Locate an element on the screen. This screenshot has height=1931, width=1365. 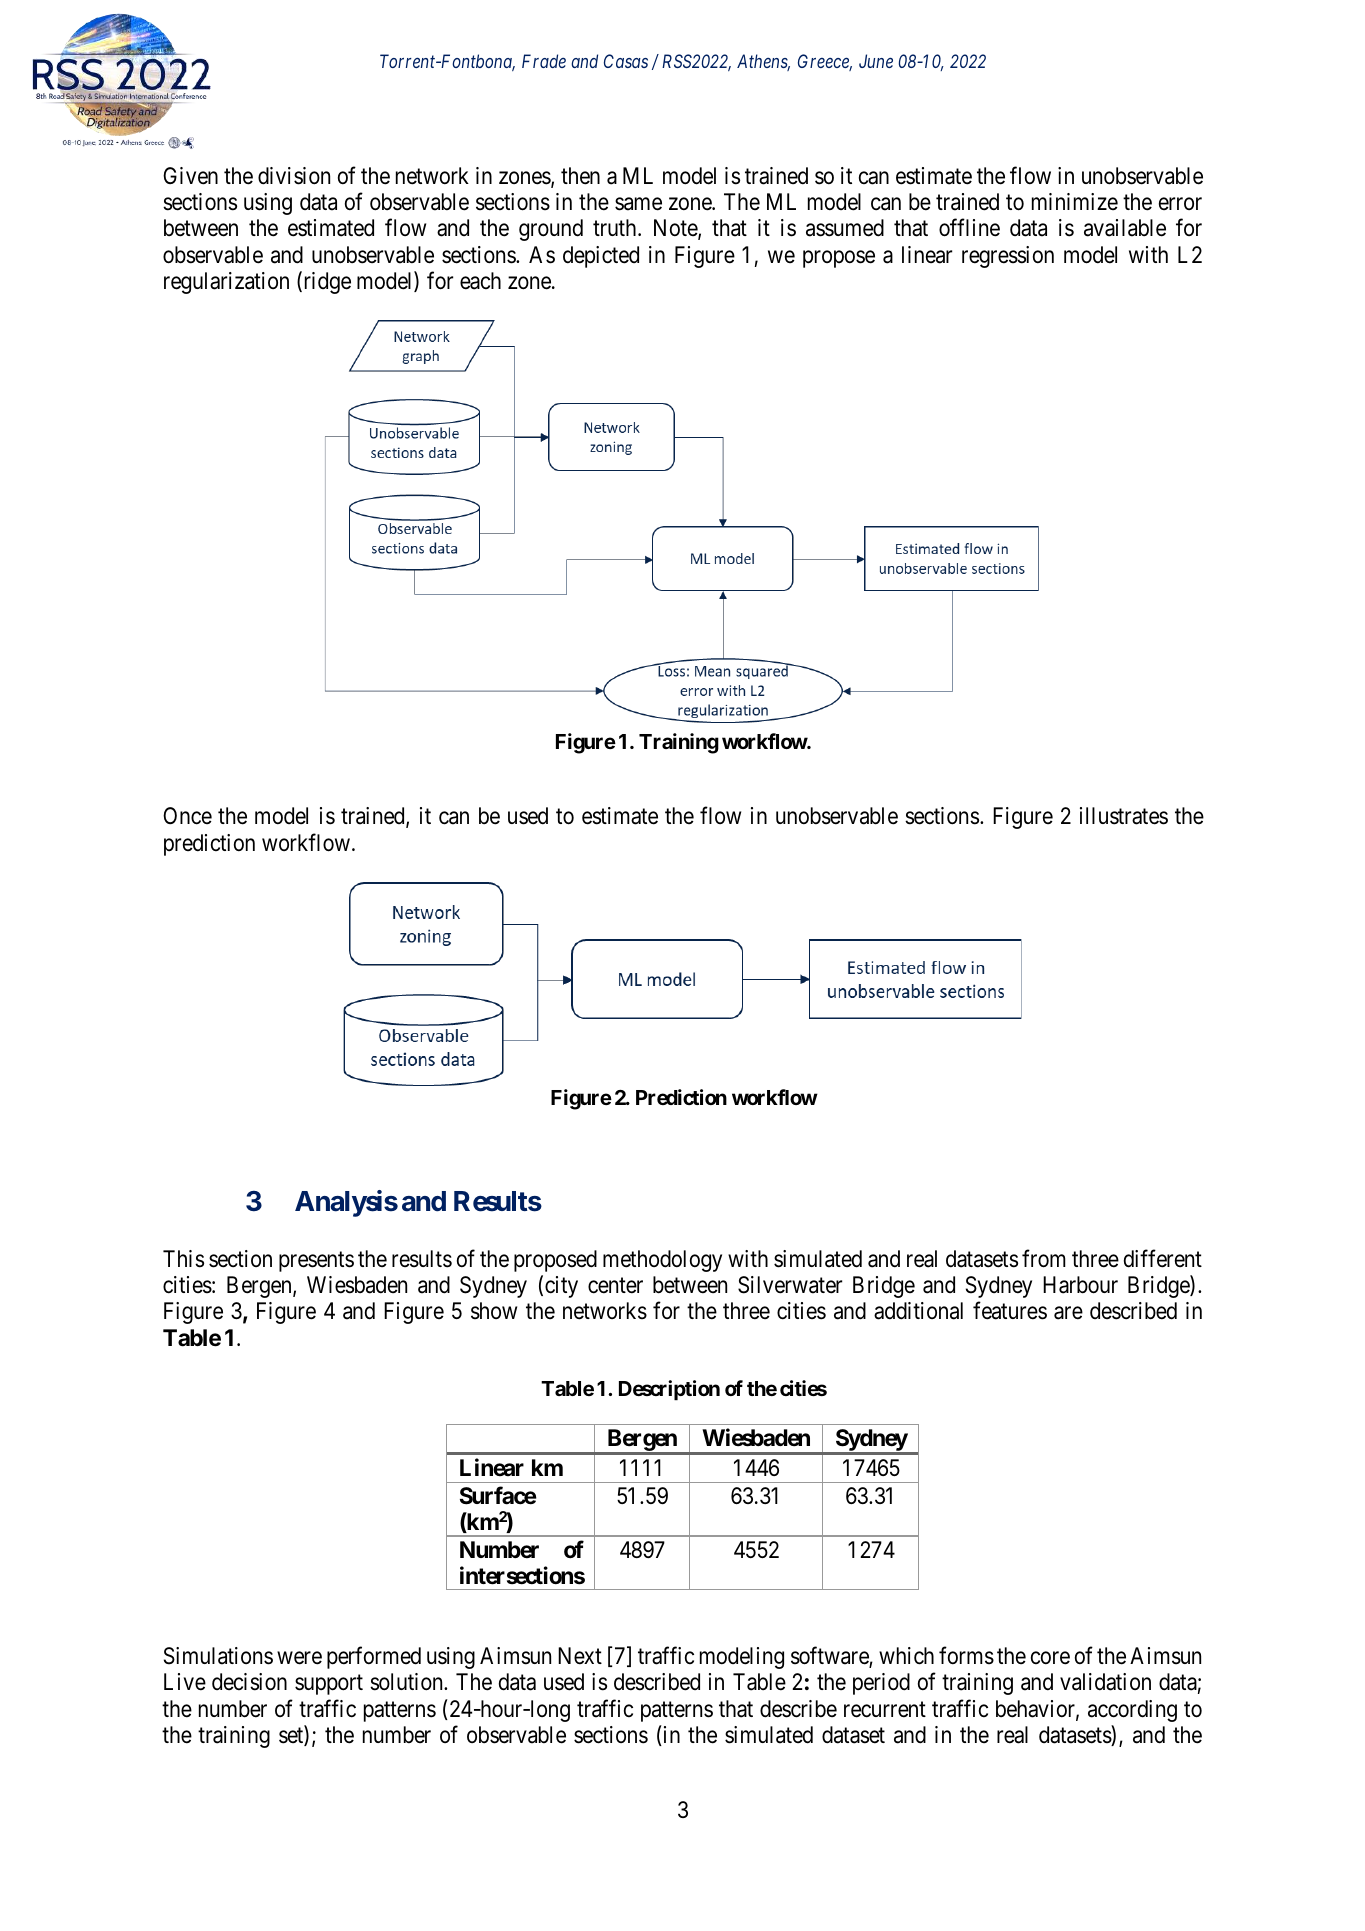
presents is located at coordinates (316, 1261).
